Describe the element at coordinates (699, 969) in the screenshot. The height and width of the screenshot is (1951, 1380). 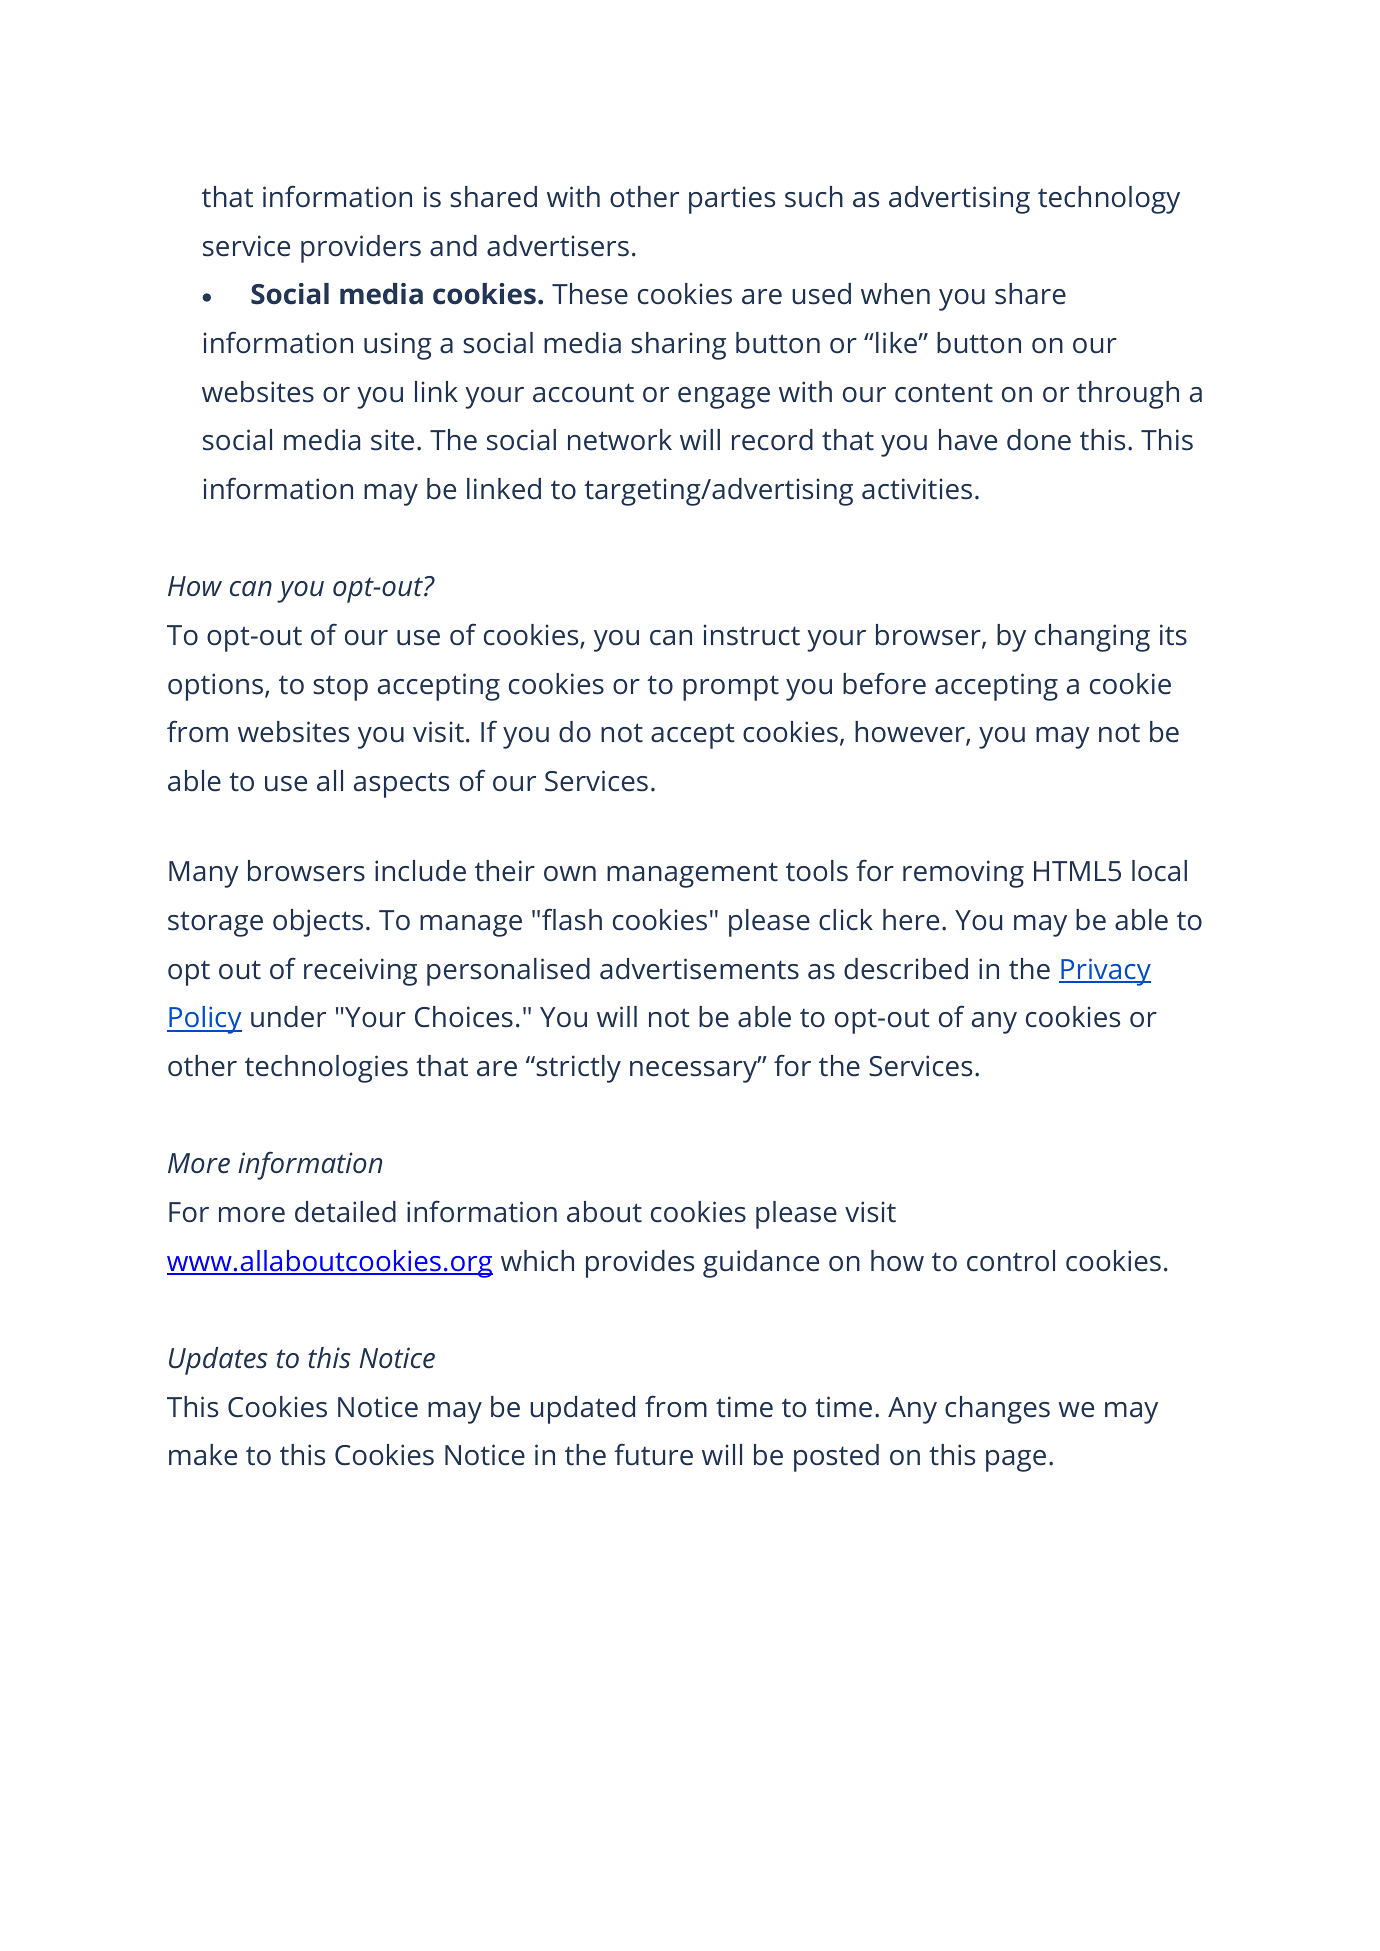
I see `advertisements` at that location.
